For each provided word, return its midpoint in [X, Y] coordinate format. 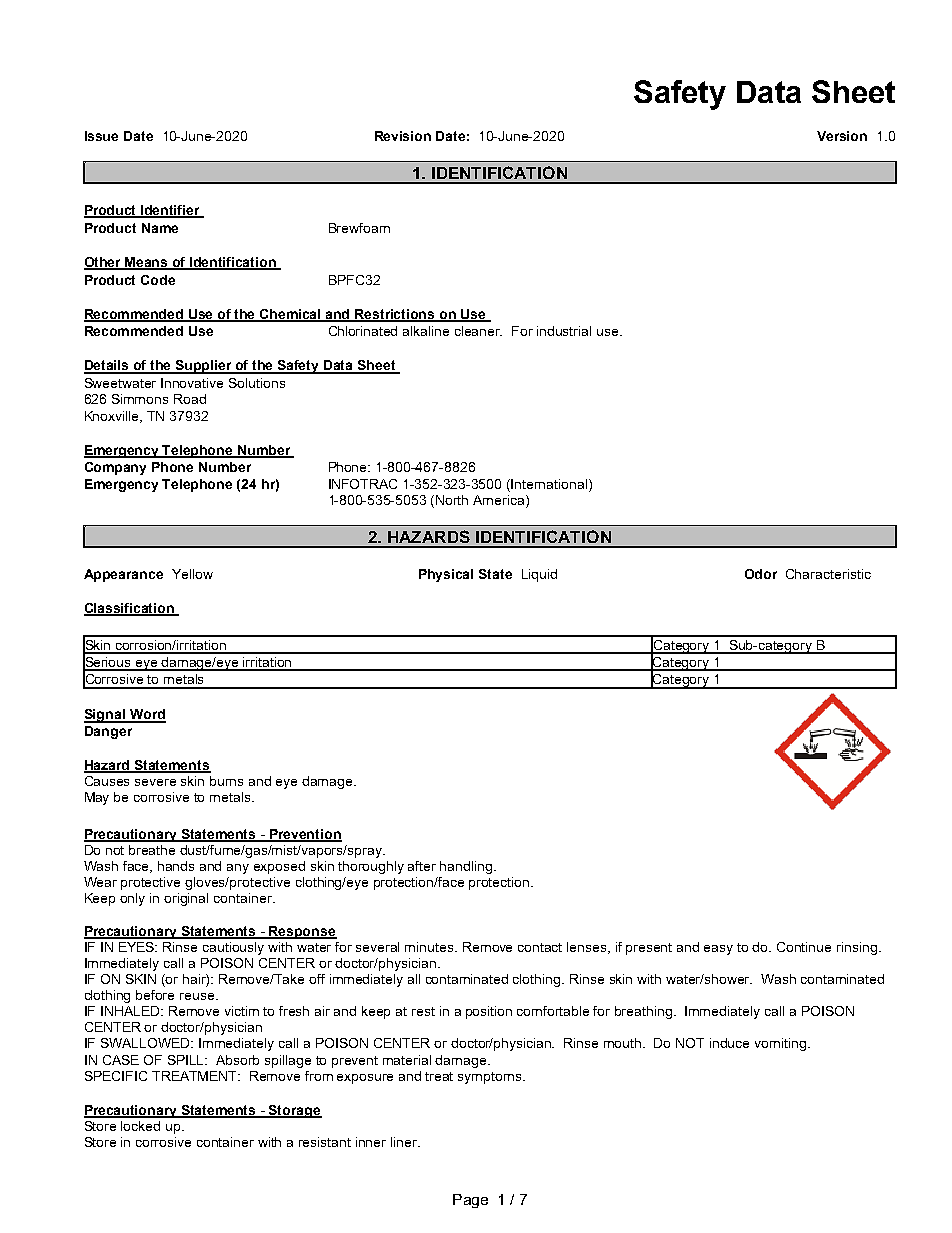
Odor [761, 574]
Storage [294, 1111]
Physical [446, 575]
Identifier [171, 211]
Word [147, 715]
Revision [403, 136]
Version [842, 136]
